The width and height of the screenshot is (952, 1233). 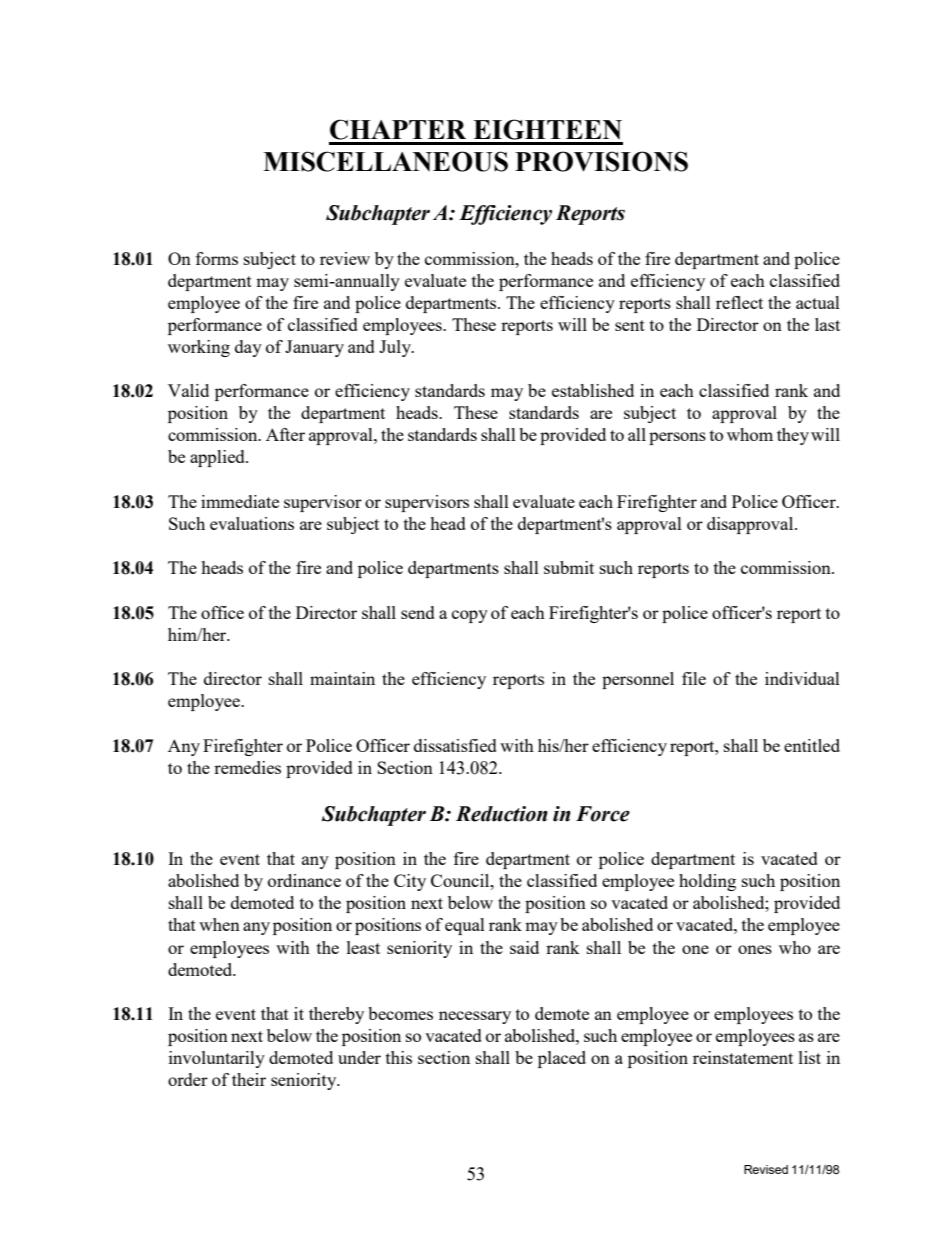 What do you see at coordinates (470, 616) in the screenshot?
I see `copy` at bounding box center [470, 616].
